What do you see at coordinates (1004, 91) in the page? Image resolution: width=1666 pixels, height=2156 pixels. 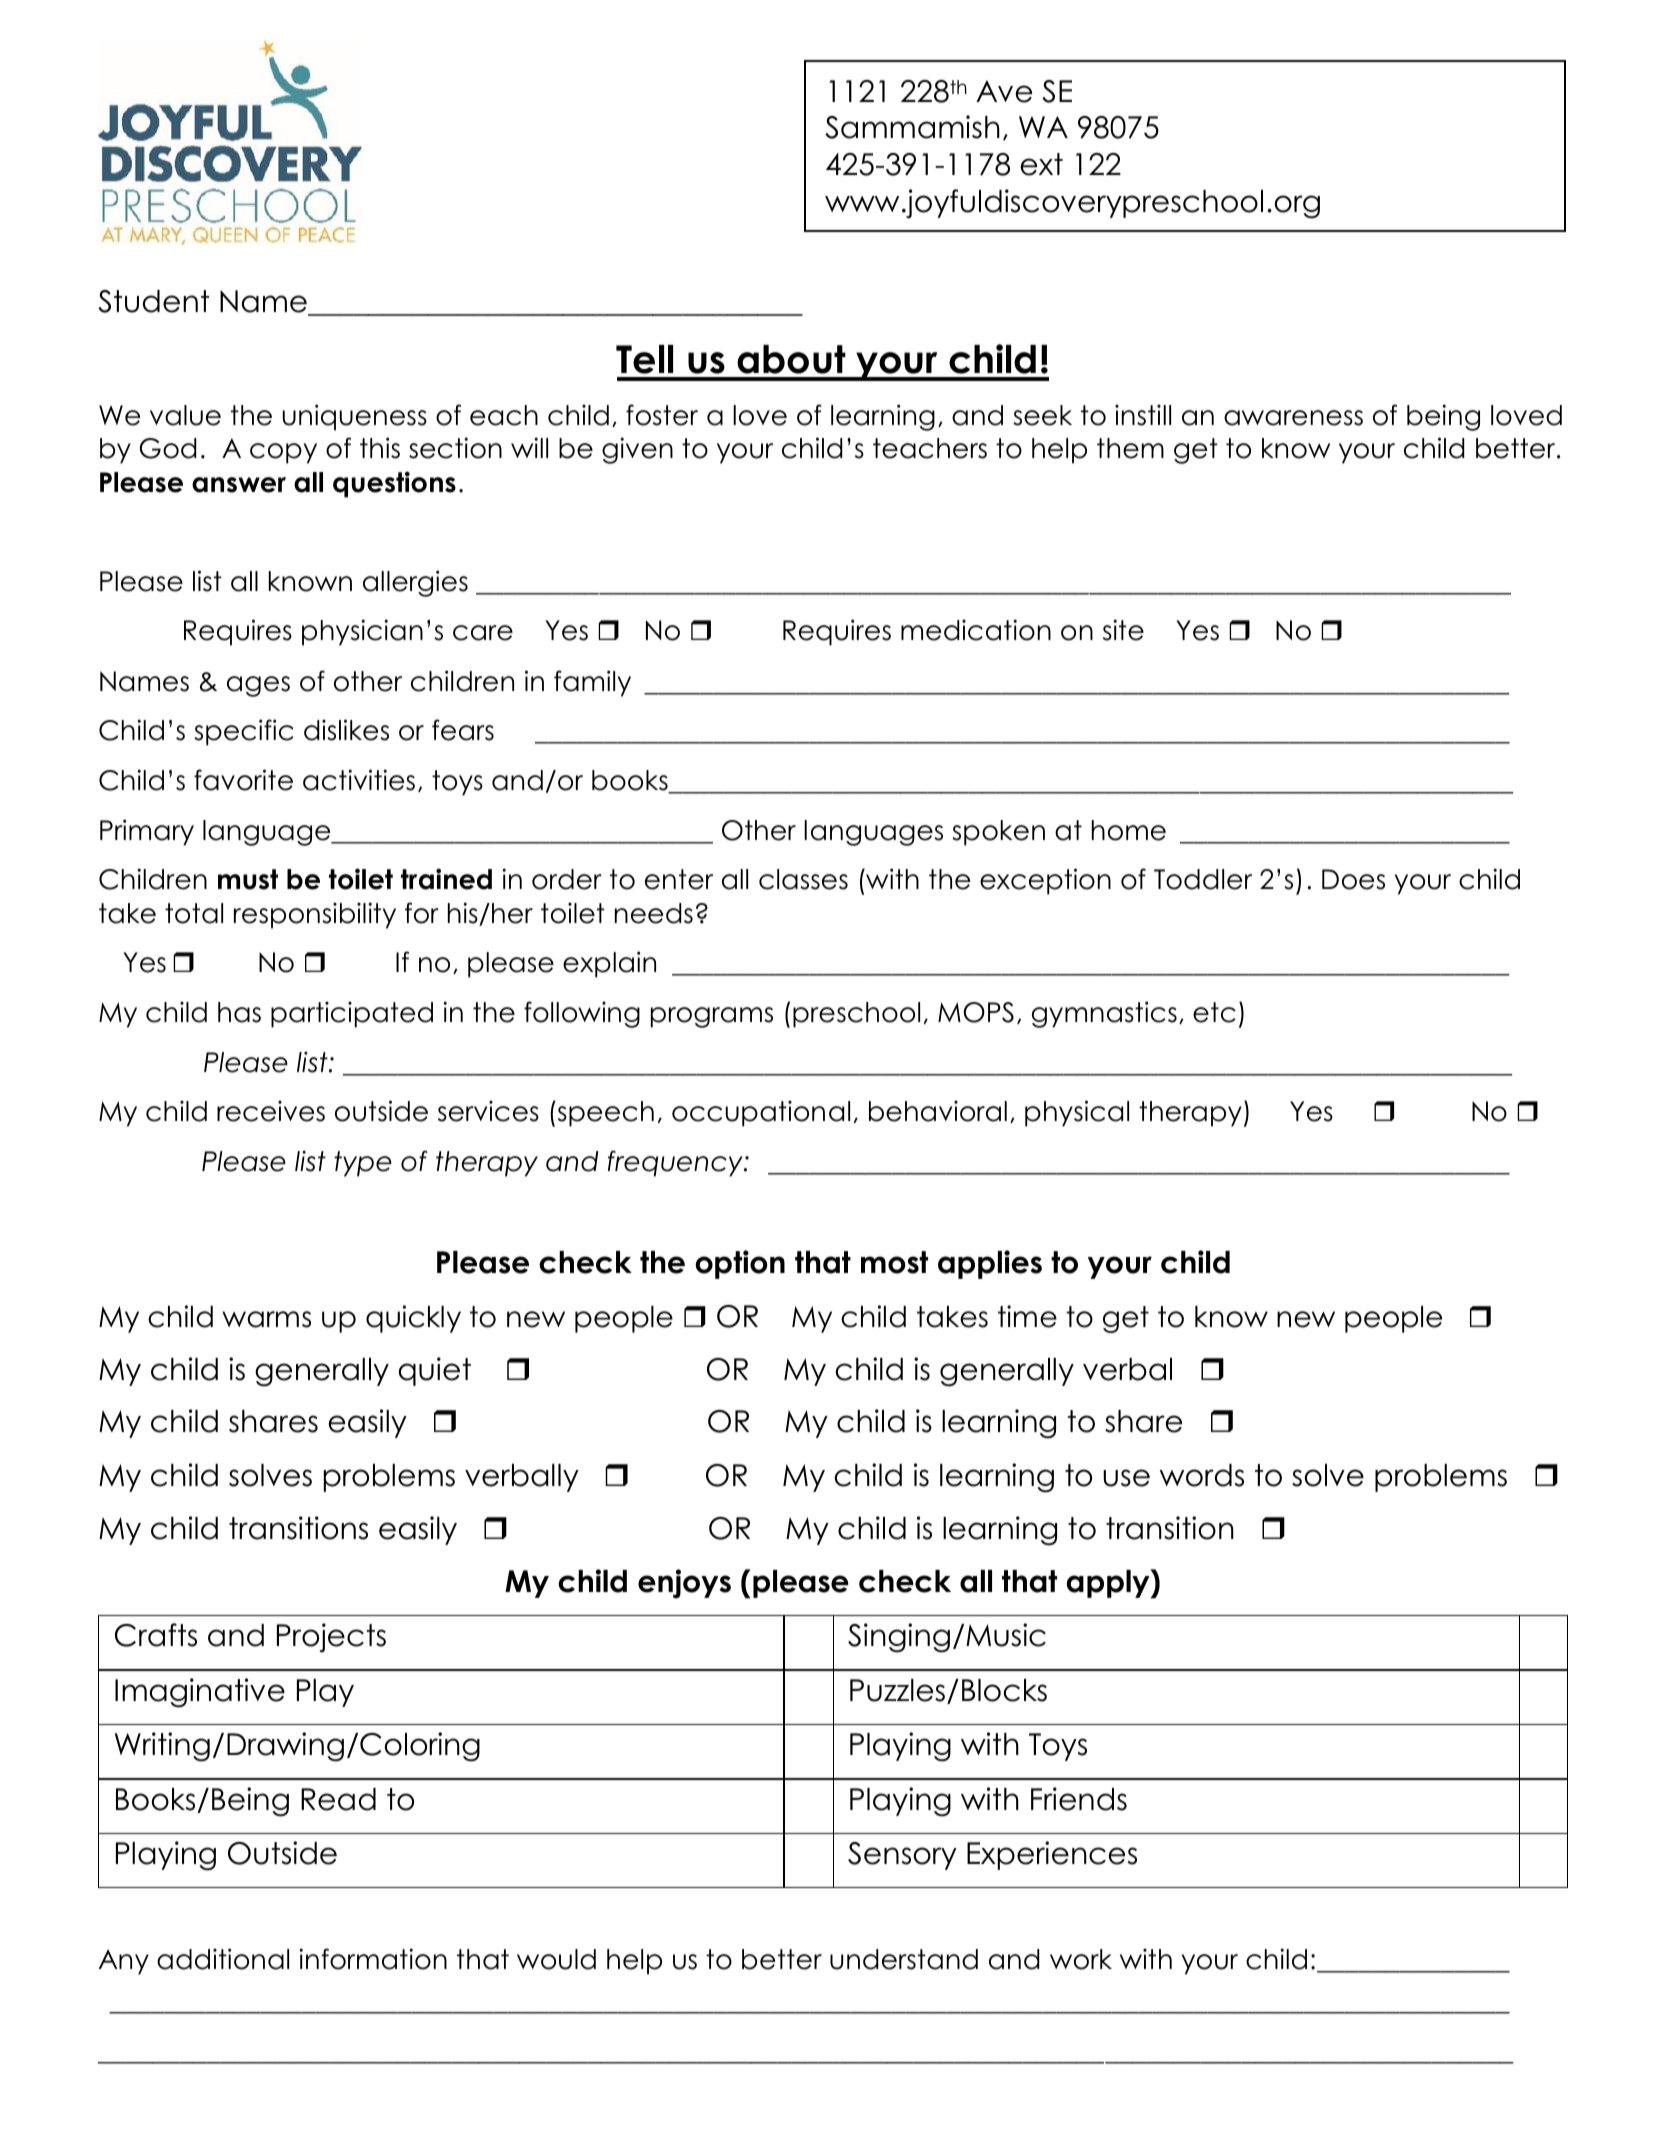 I see `Ave` at bounding box center [1004, 91].
